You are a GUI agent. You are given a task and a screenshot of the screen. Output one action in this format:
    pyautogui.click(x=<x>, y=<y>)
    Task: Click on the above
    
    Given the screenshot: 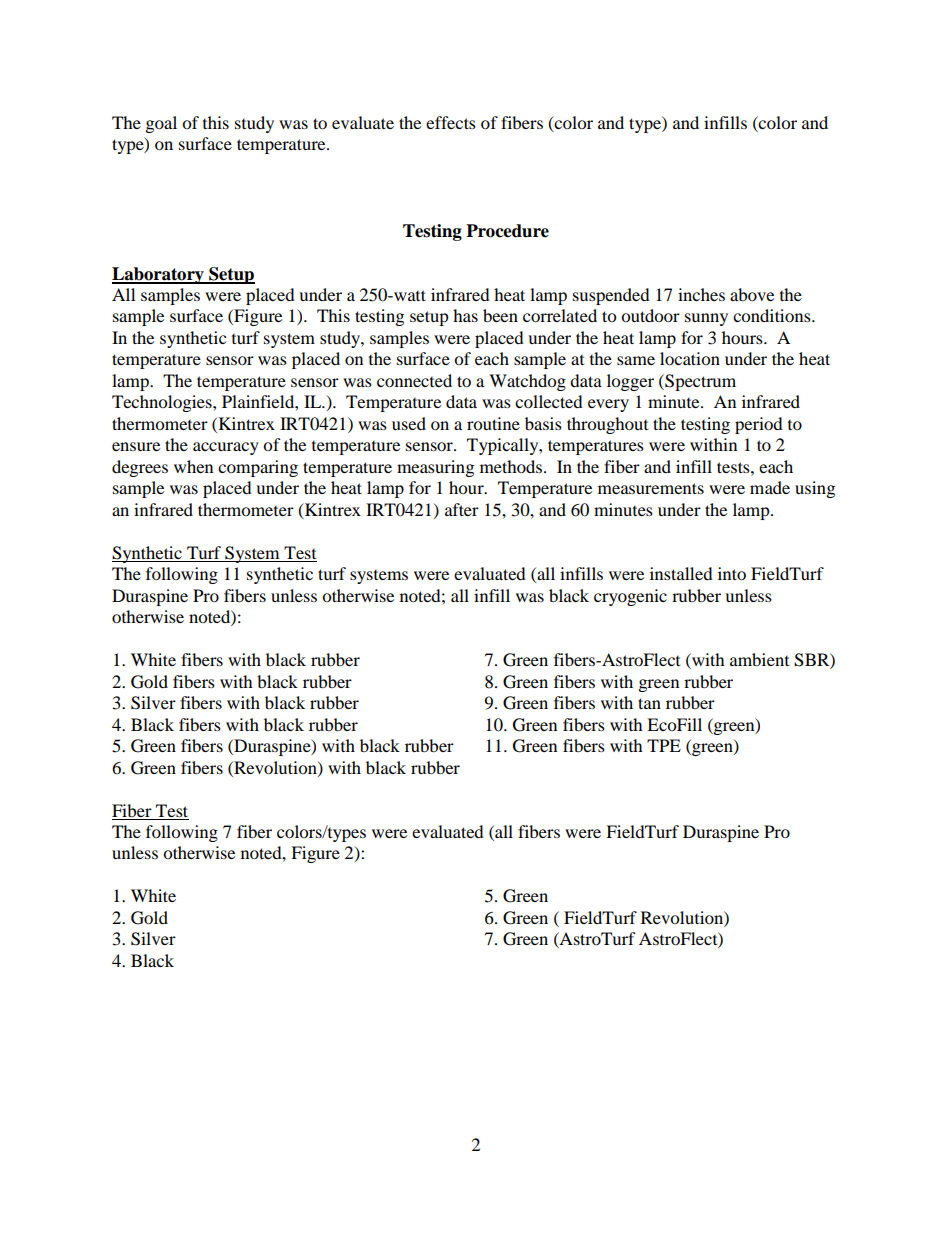 What is the action you would take?
    pyautogui.click(x=752, y=294)
